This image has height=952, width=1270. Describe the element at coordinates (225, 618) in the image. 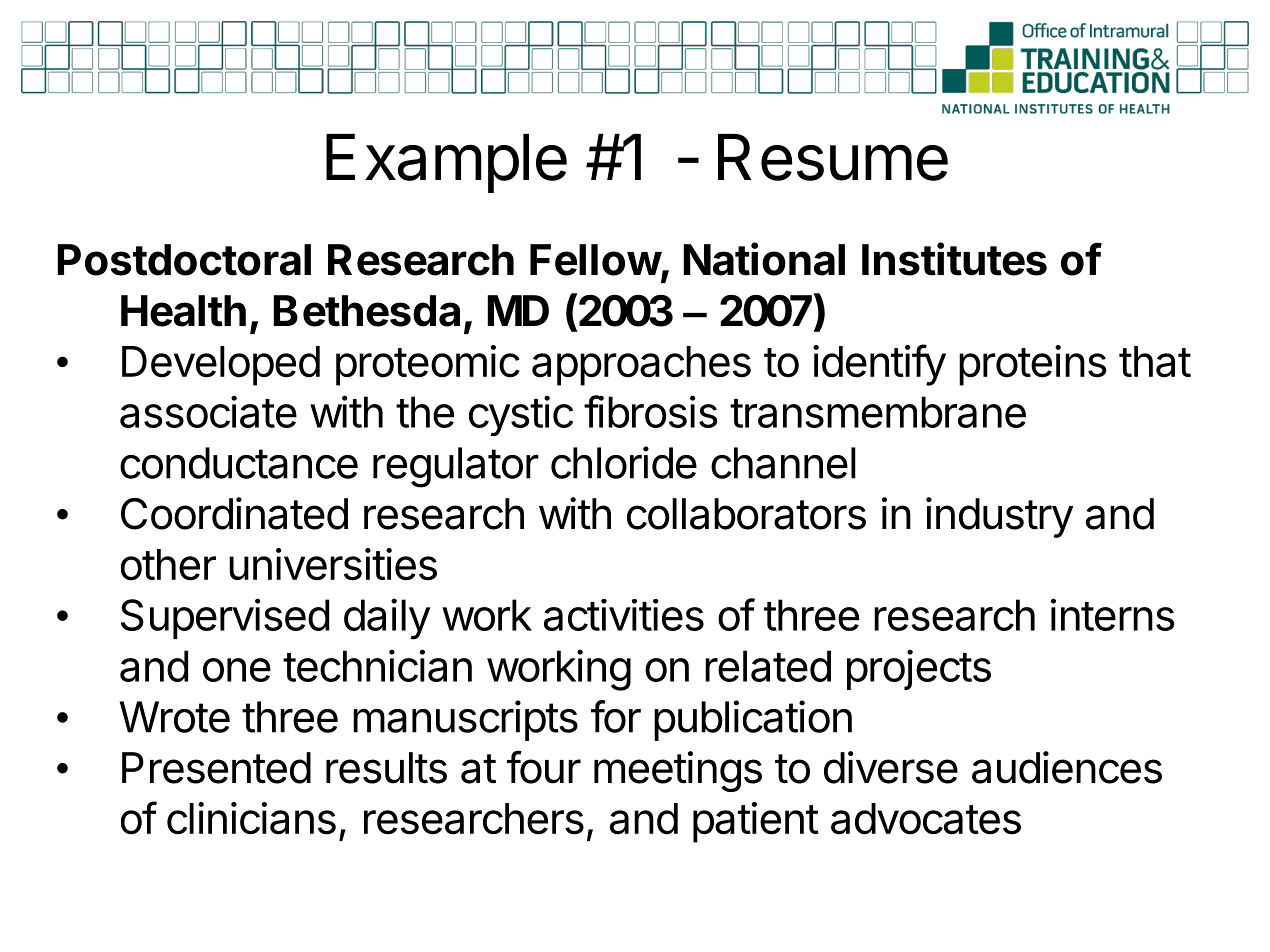

I see `Supervised` at that location.
